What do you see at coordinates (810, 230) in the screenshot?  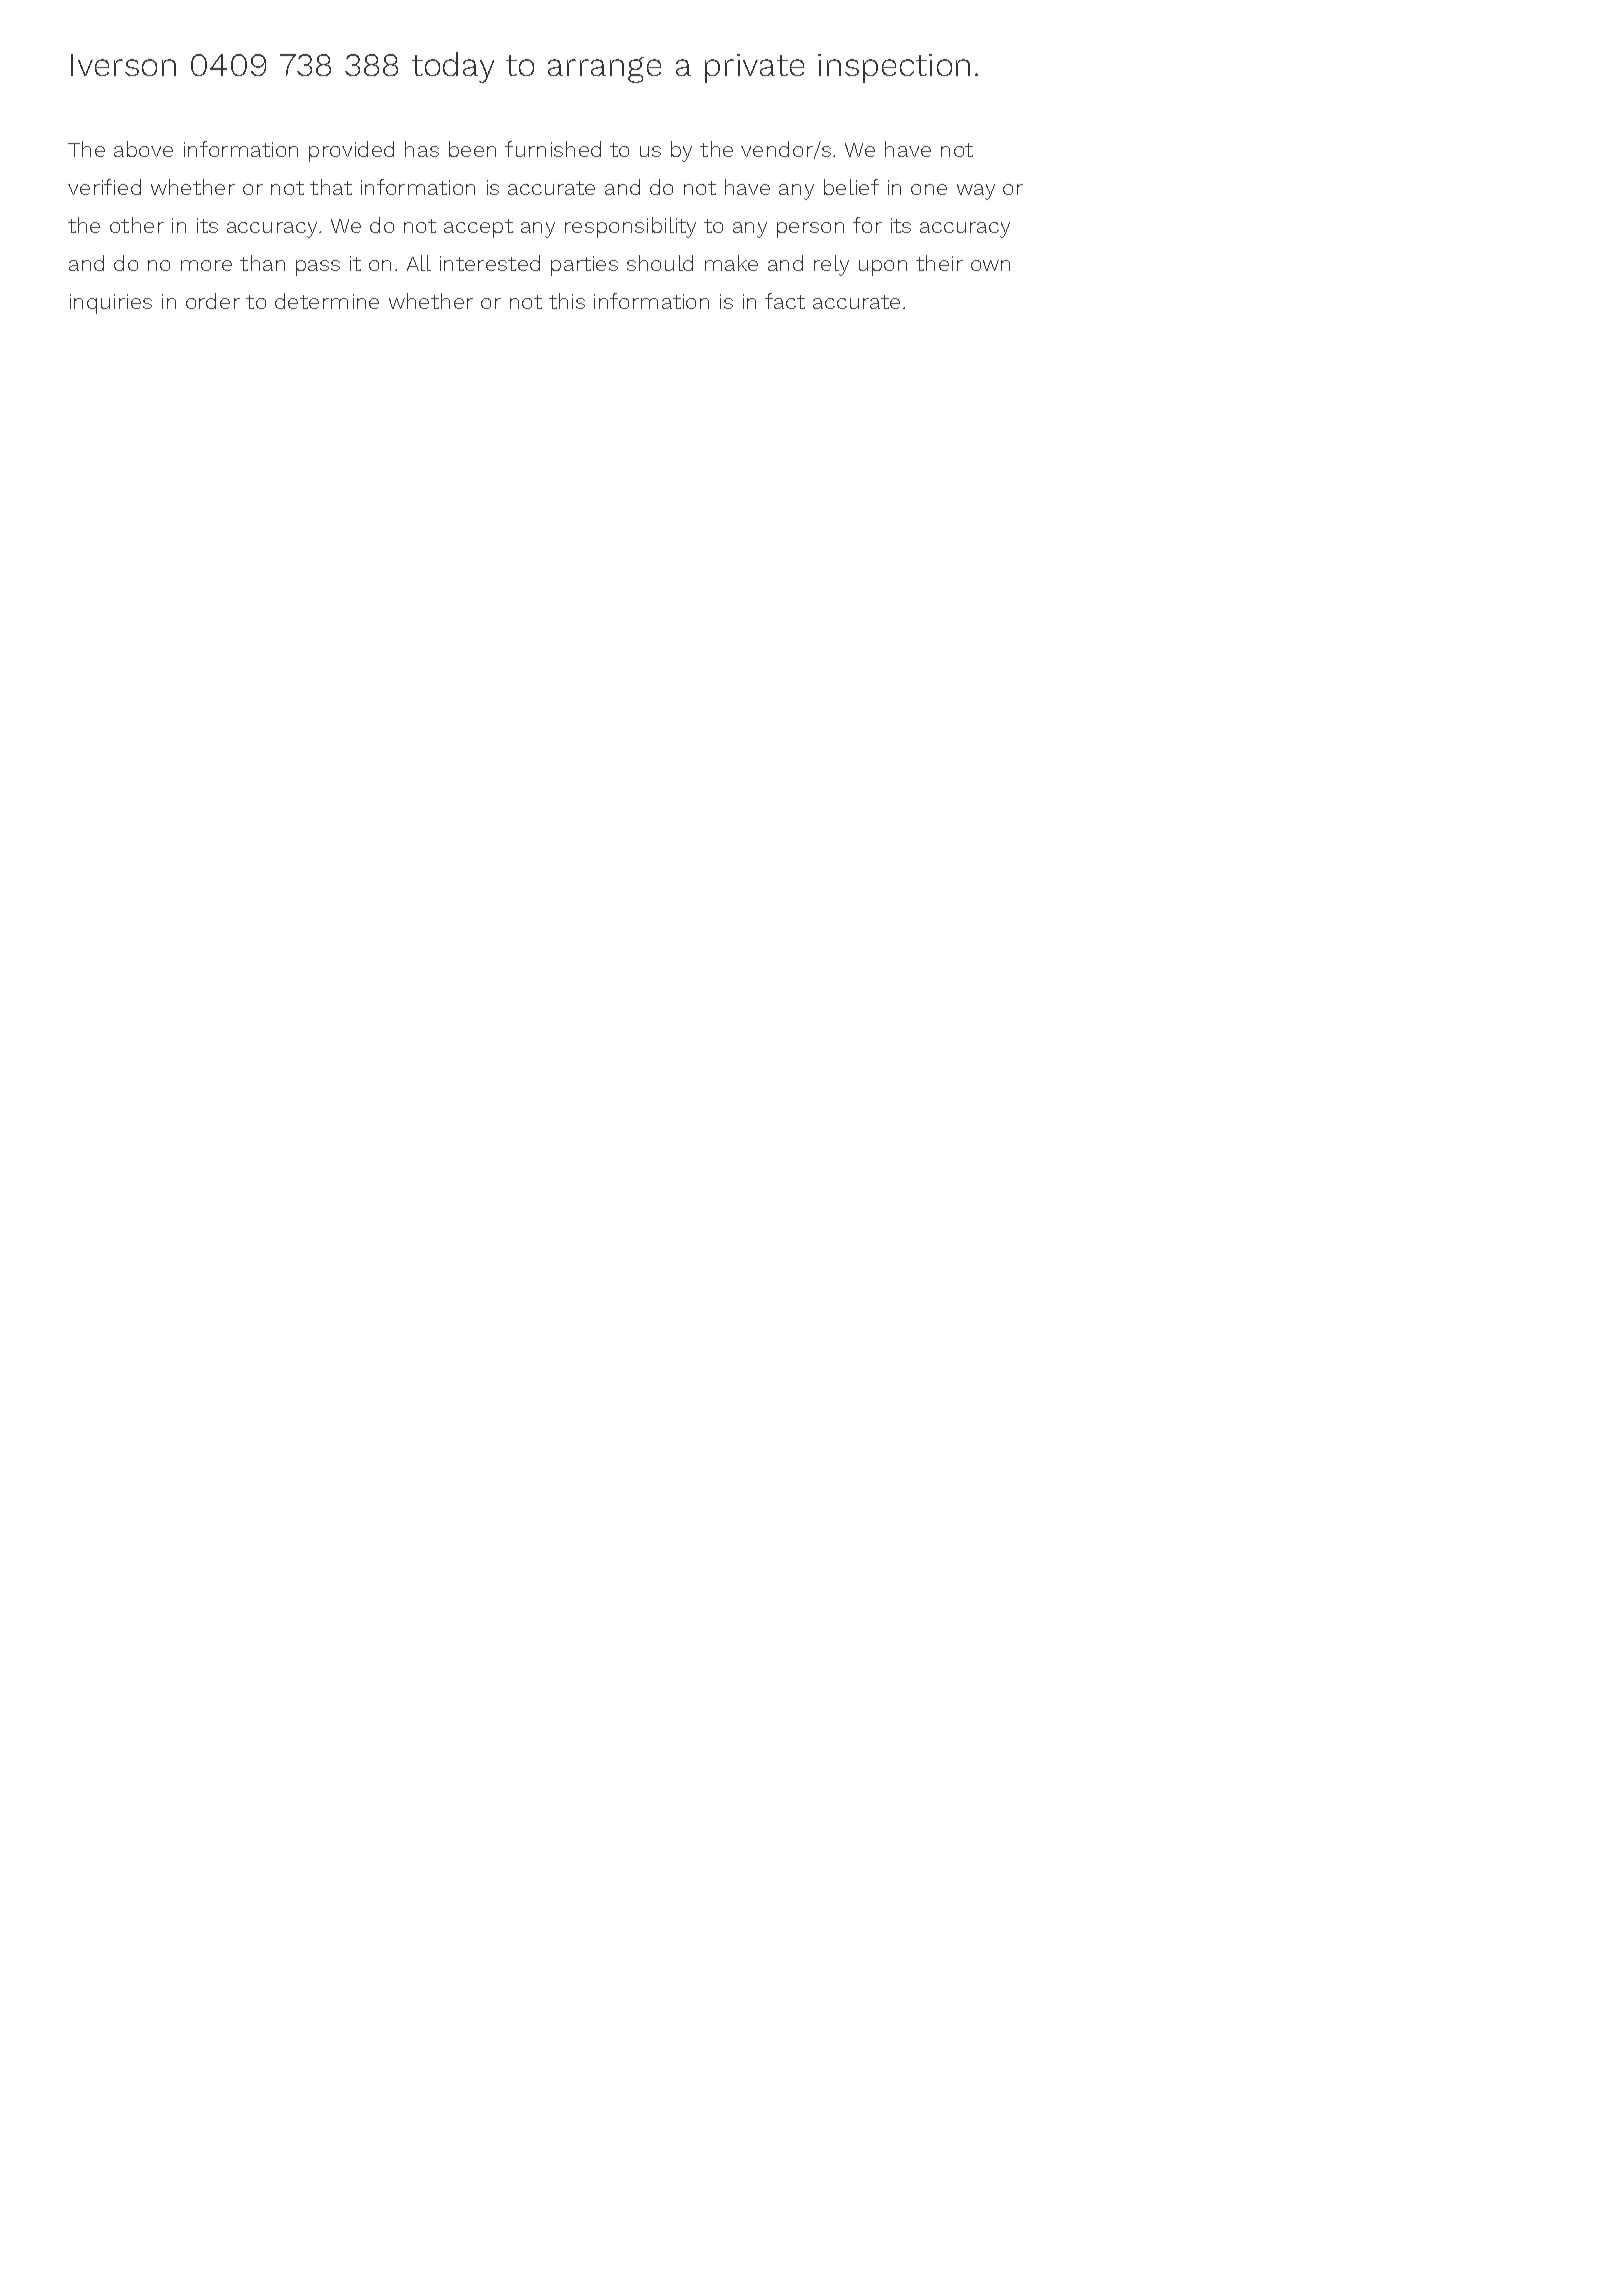 I see `person` at bounding box center [810, 230].
